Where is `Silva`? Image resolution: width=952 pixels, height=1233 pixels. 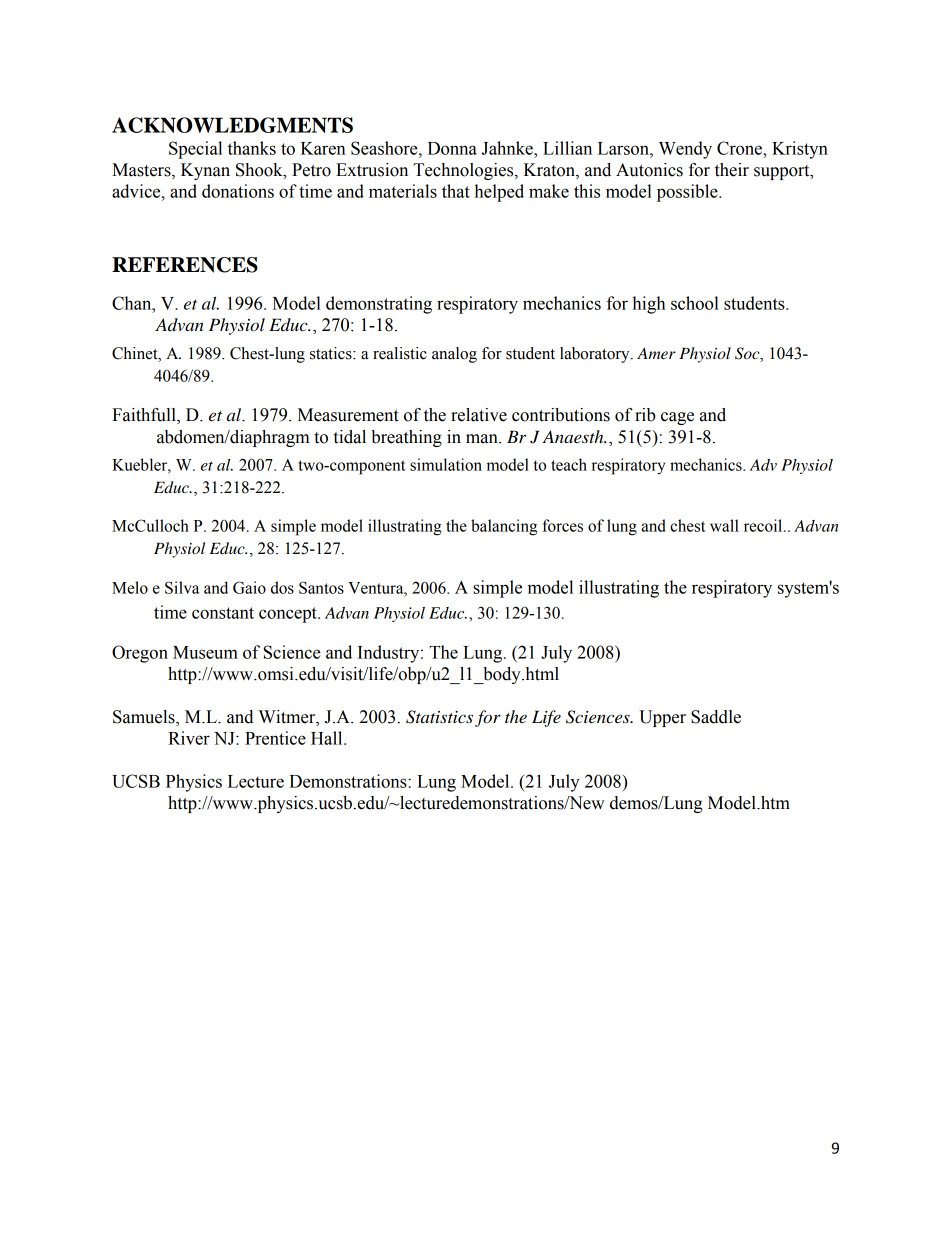 Silva is located at coordinates (182, 587).
